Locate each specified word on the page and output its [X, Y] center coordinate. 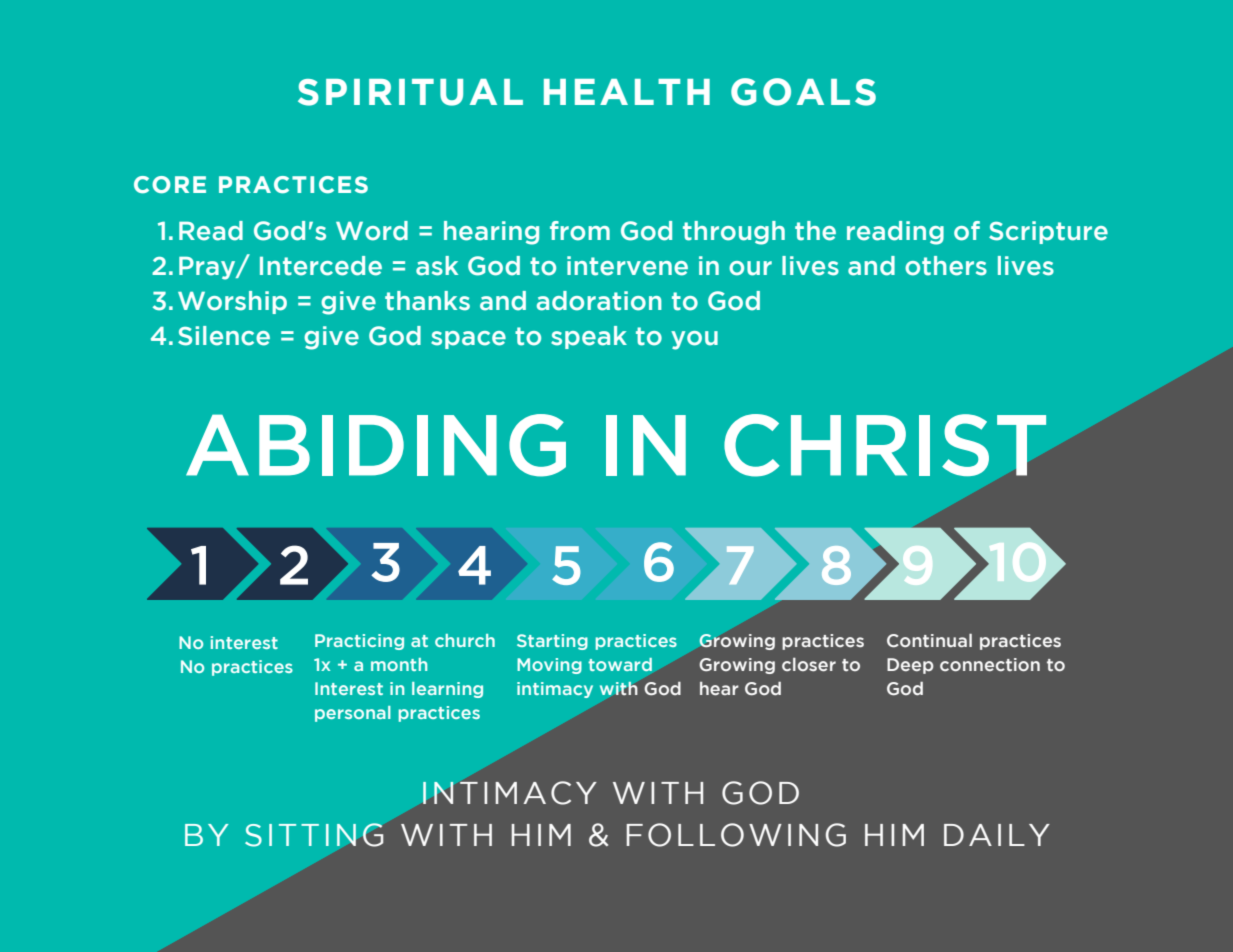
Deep [910, 666]
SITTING [314, 835]
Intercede [321, 266]
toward [620, 664]
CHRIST [885, 445]
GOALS [803, 92]
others [946, 266]
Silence [224, 336]
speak [589, 337]
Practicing [359, 642]
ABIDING [376, 445]
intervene [627, 266]
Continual [929, 641]
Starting [552, 642]
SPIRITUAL [410, 92]
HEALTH [627, 92]
